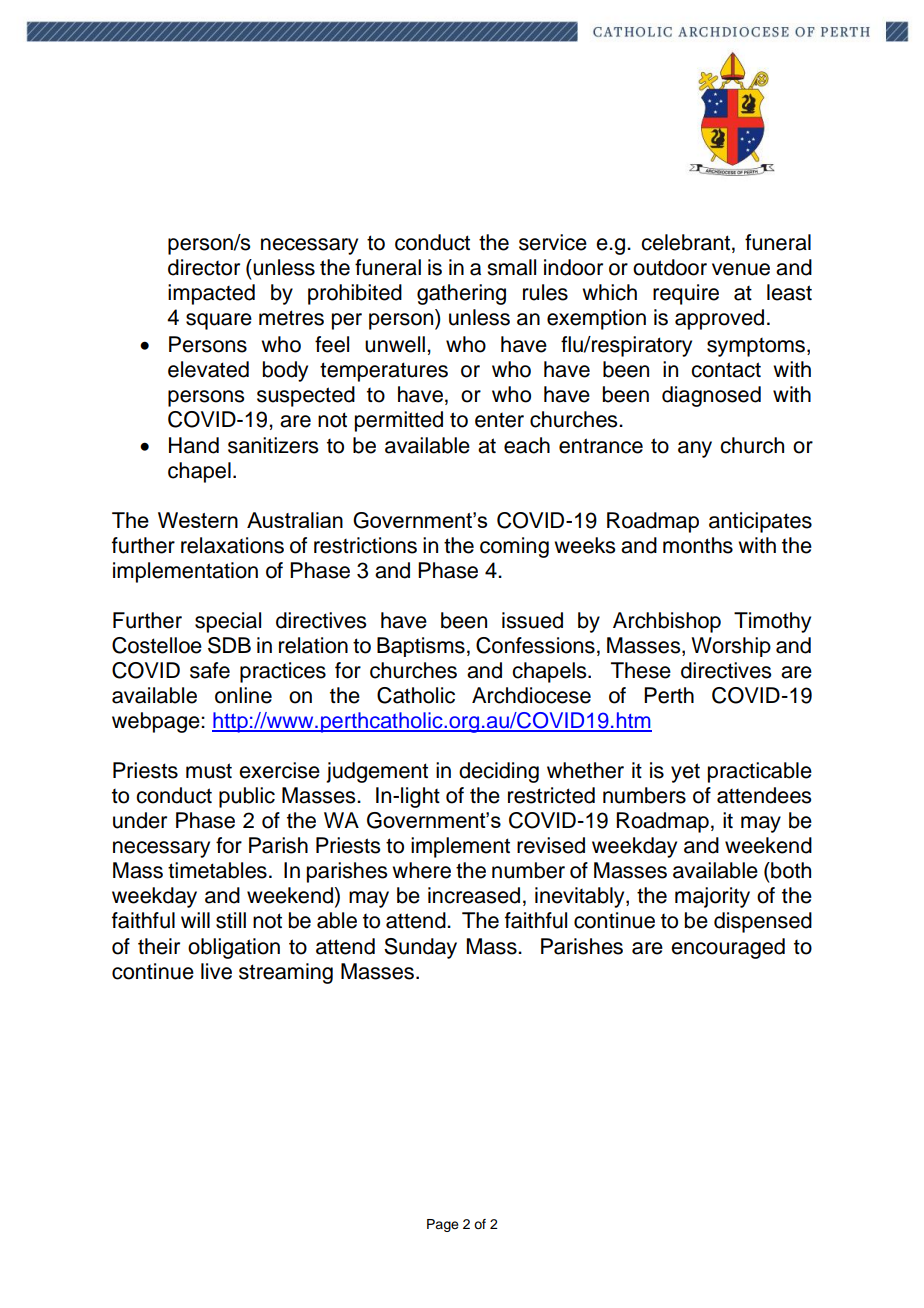 Image resolution: width=924 pixels, height=1308 pixels. I want to click on enter, so click(499, 420).
